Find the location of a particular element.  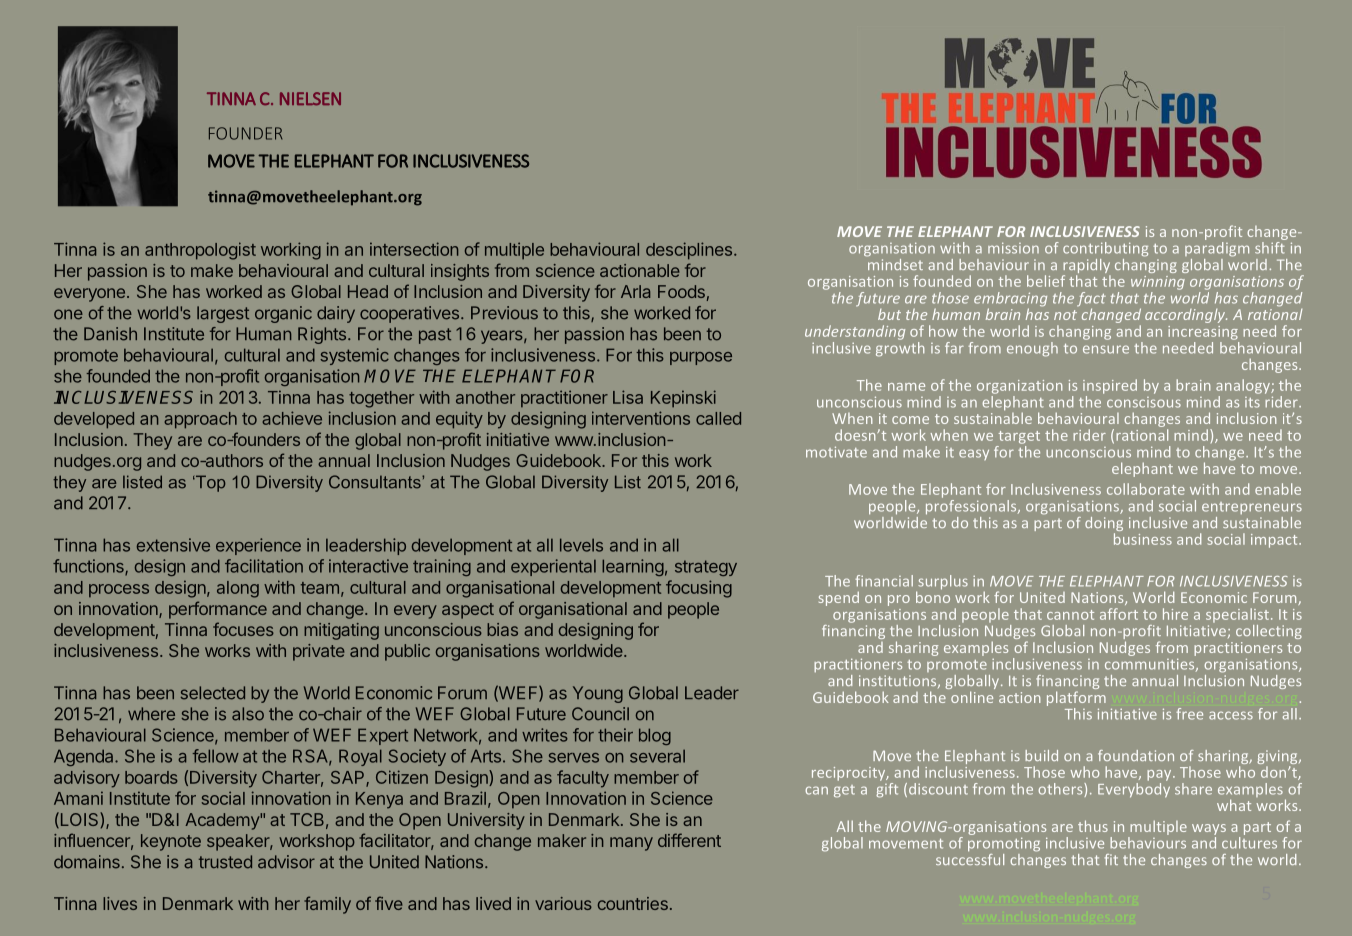

intersection is located at coordinates (414, 249).
